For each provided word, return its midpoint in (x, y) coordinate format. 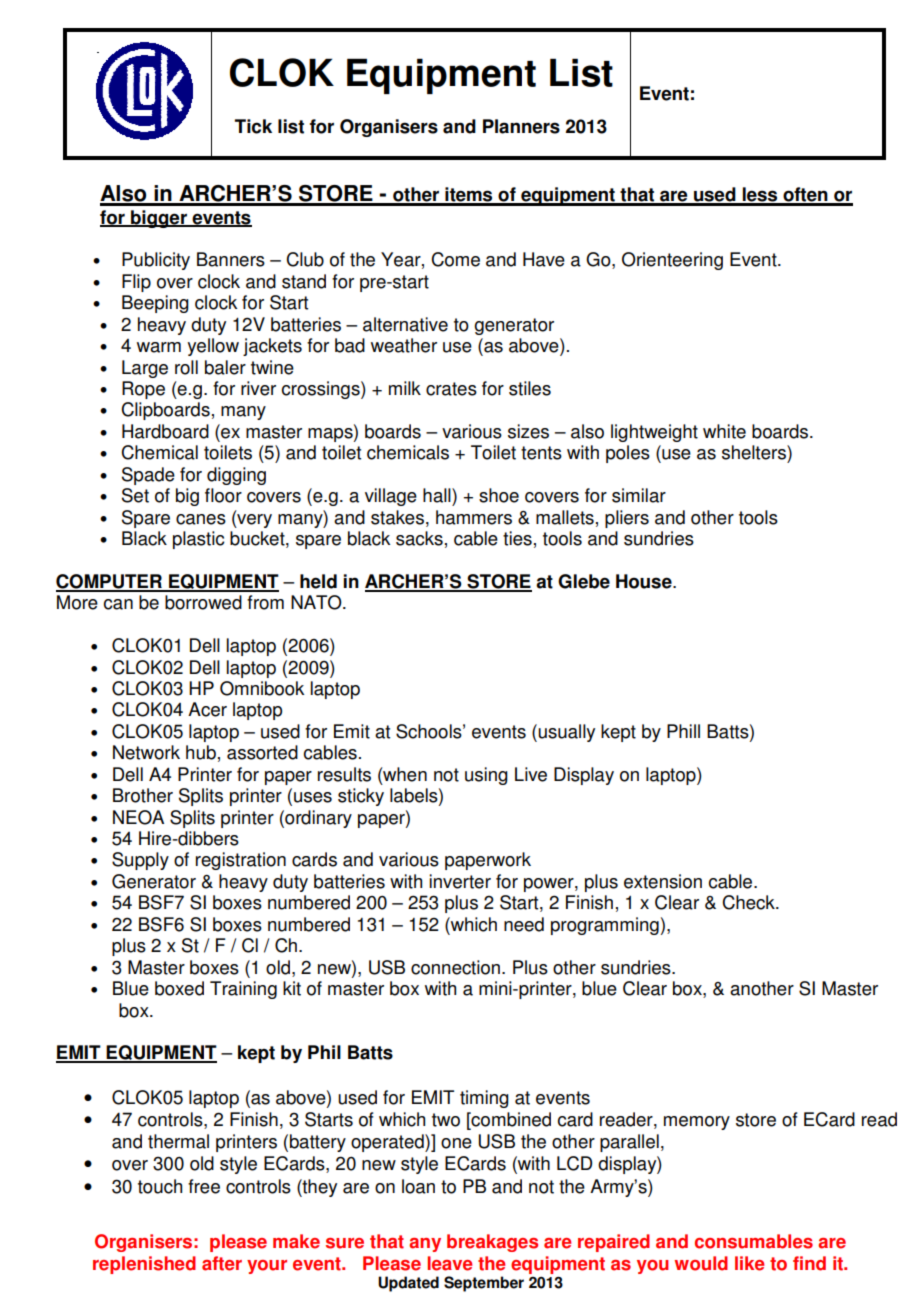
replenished (144, 1265)
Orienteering (672, 261)
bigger (159, 219)
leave (449, 1263)
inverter (460, 881)
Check (749, 902)
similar (639, 495)
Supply (140, 861)
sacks (419, 538)
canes (201, 519)
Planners (521, 126)
